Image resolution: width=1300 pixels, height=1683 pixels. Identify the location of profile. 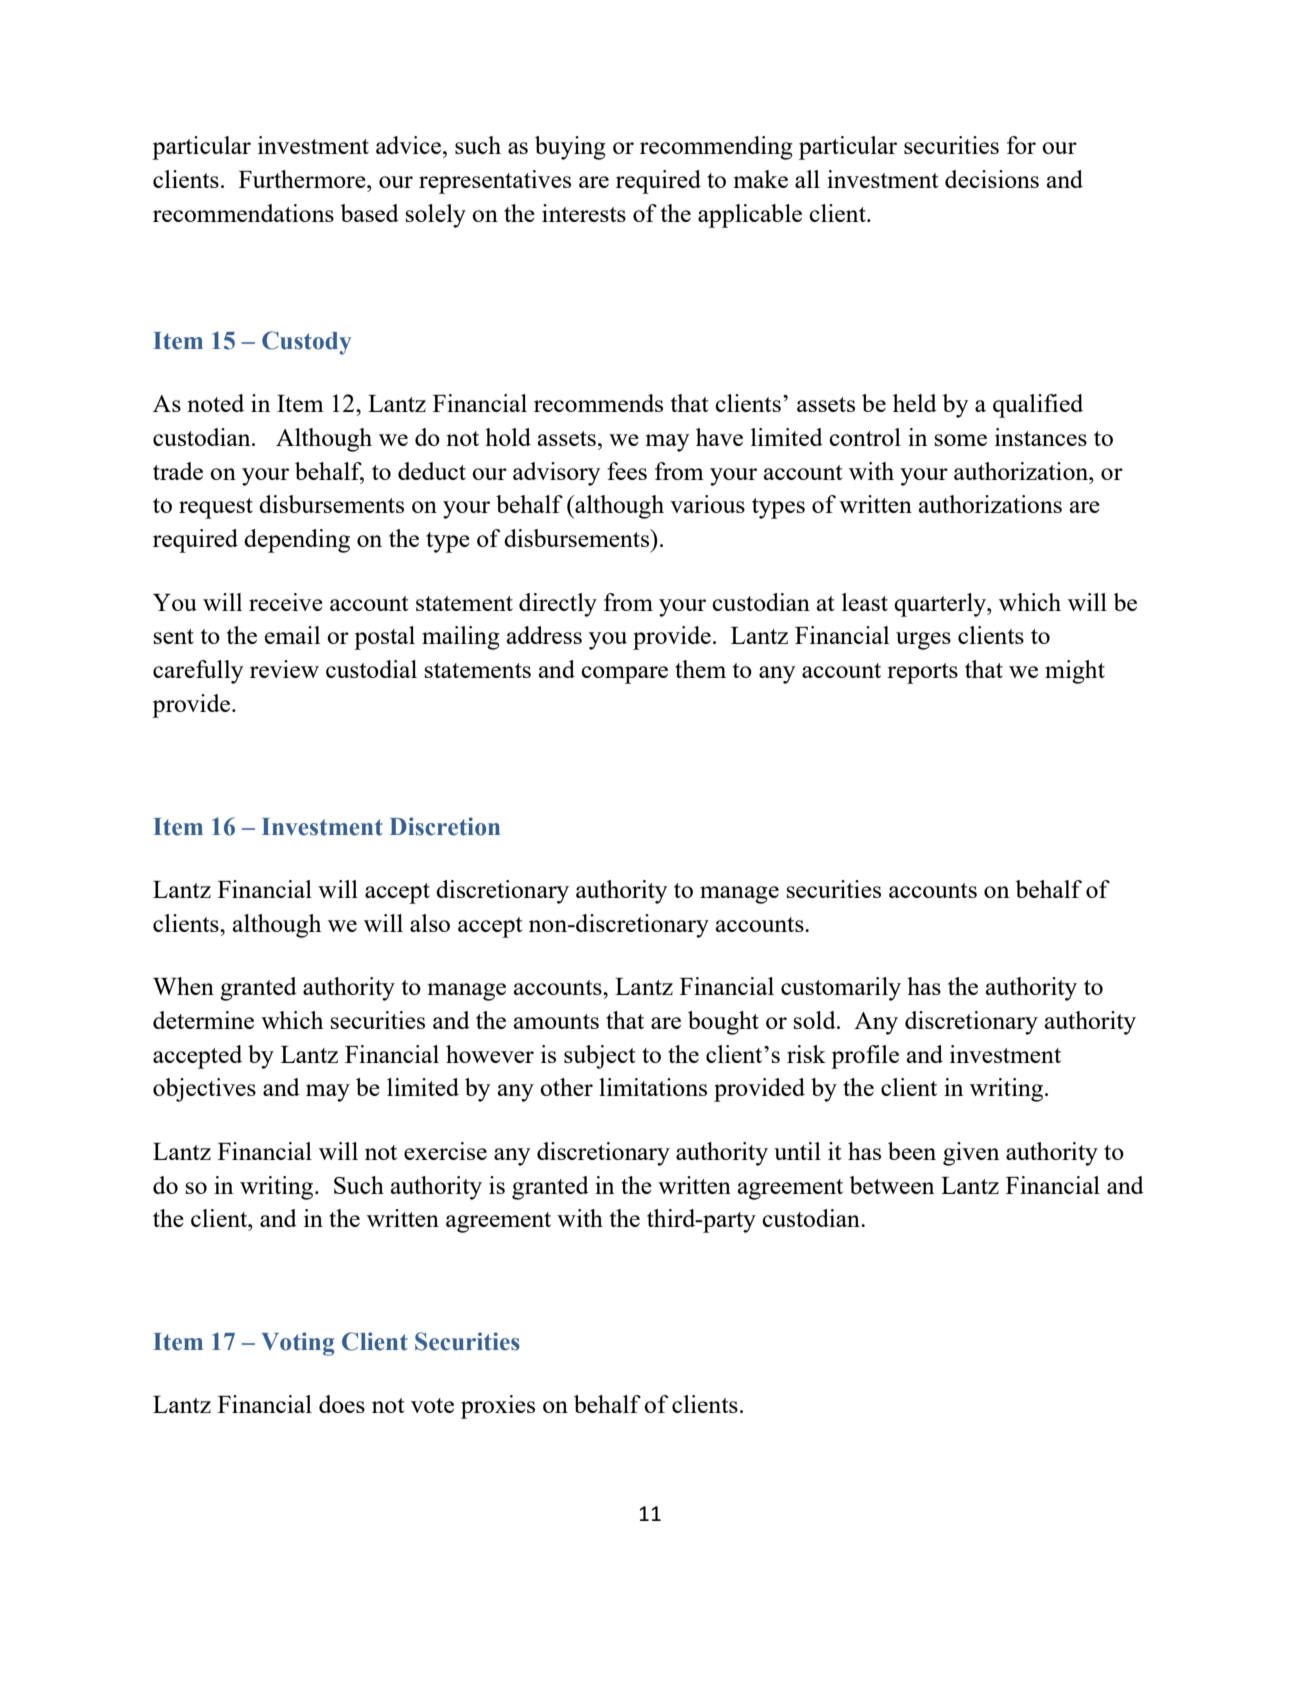
(865, 1057).
